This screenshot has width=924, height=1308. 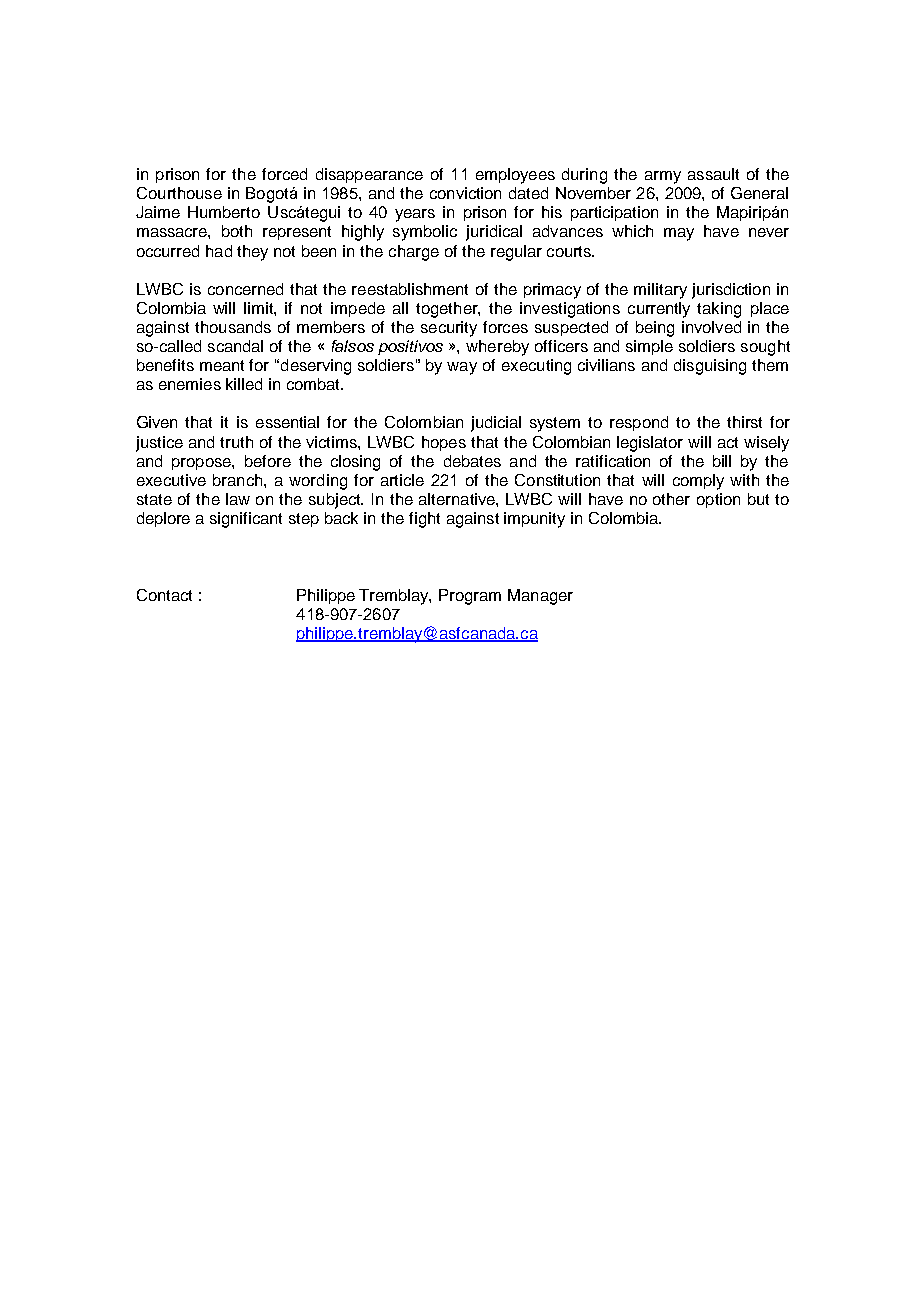 What do you see at coordinates (164, 595) in the screenshot?
I see `Contact` at bounding box center [164, 595].
